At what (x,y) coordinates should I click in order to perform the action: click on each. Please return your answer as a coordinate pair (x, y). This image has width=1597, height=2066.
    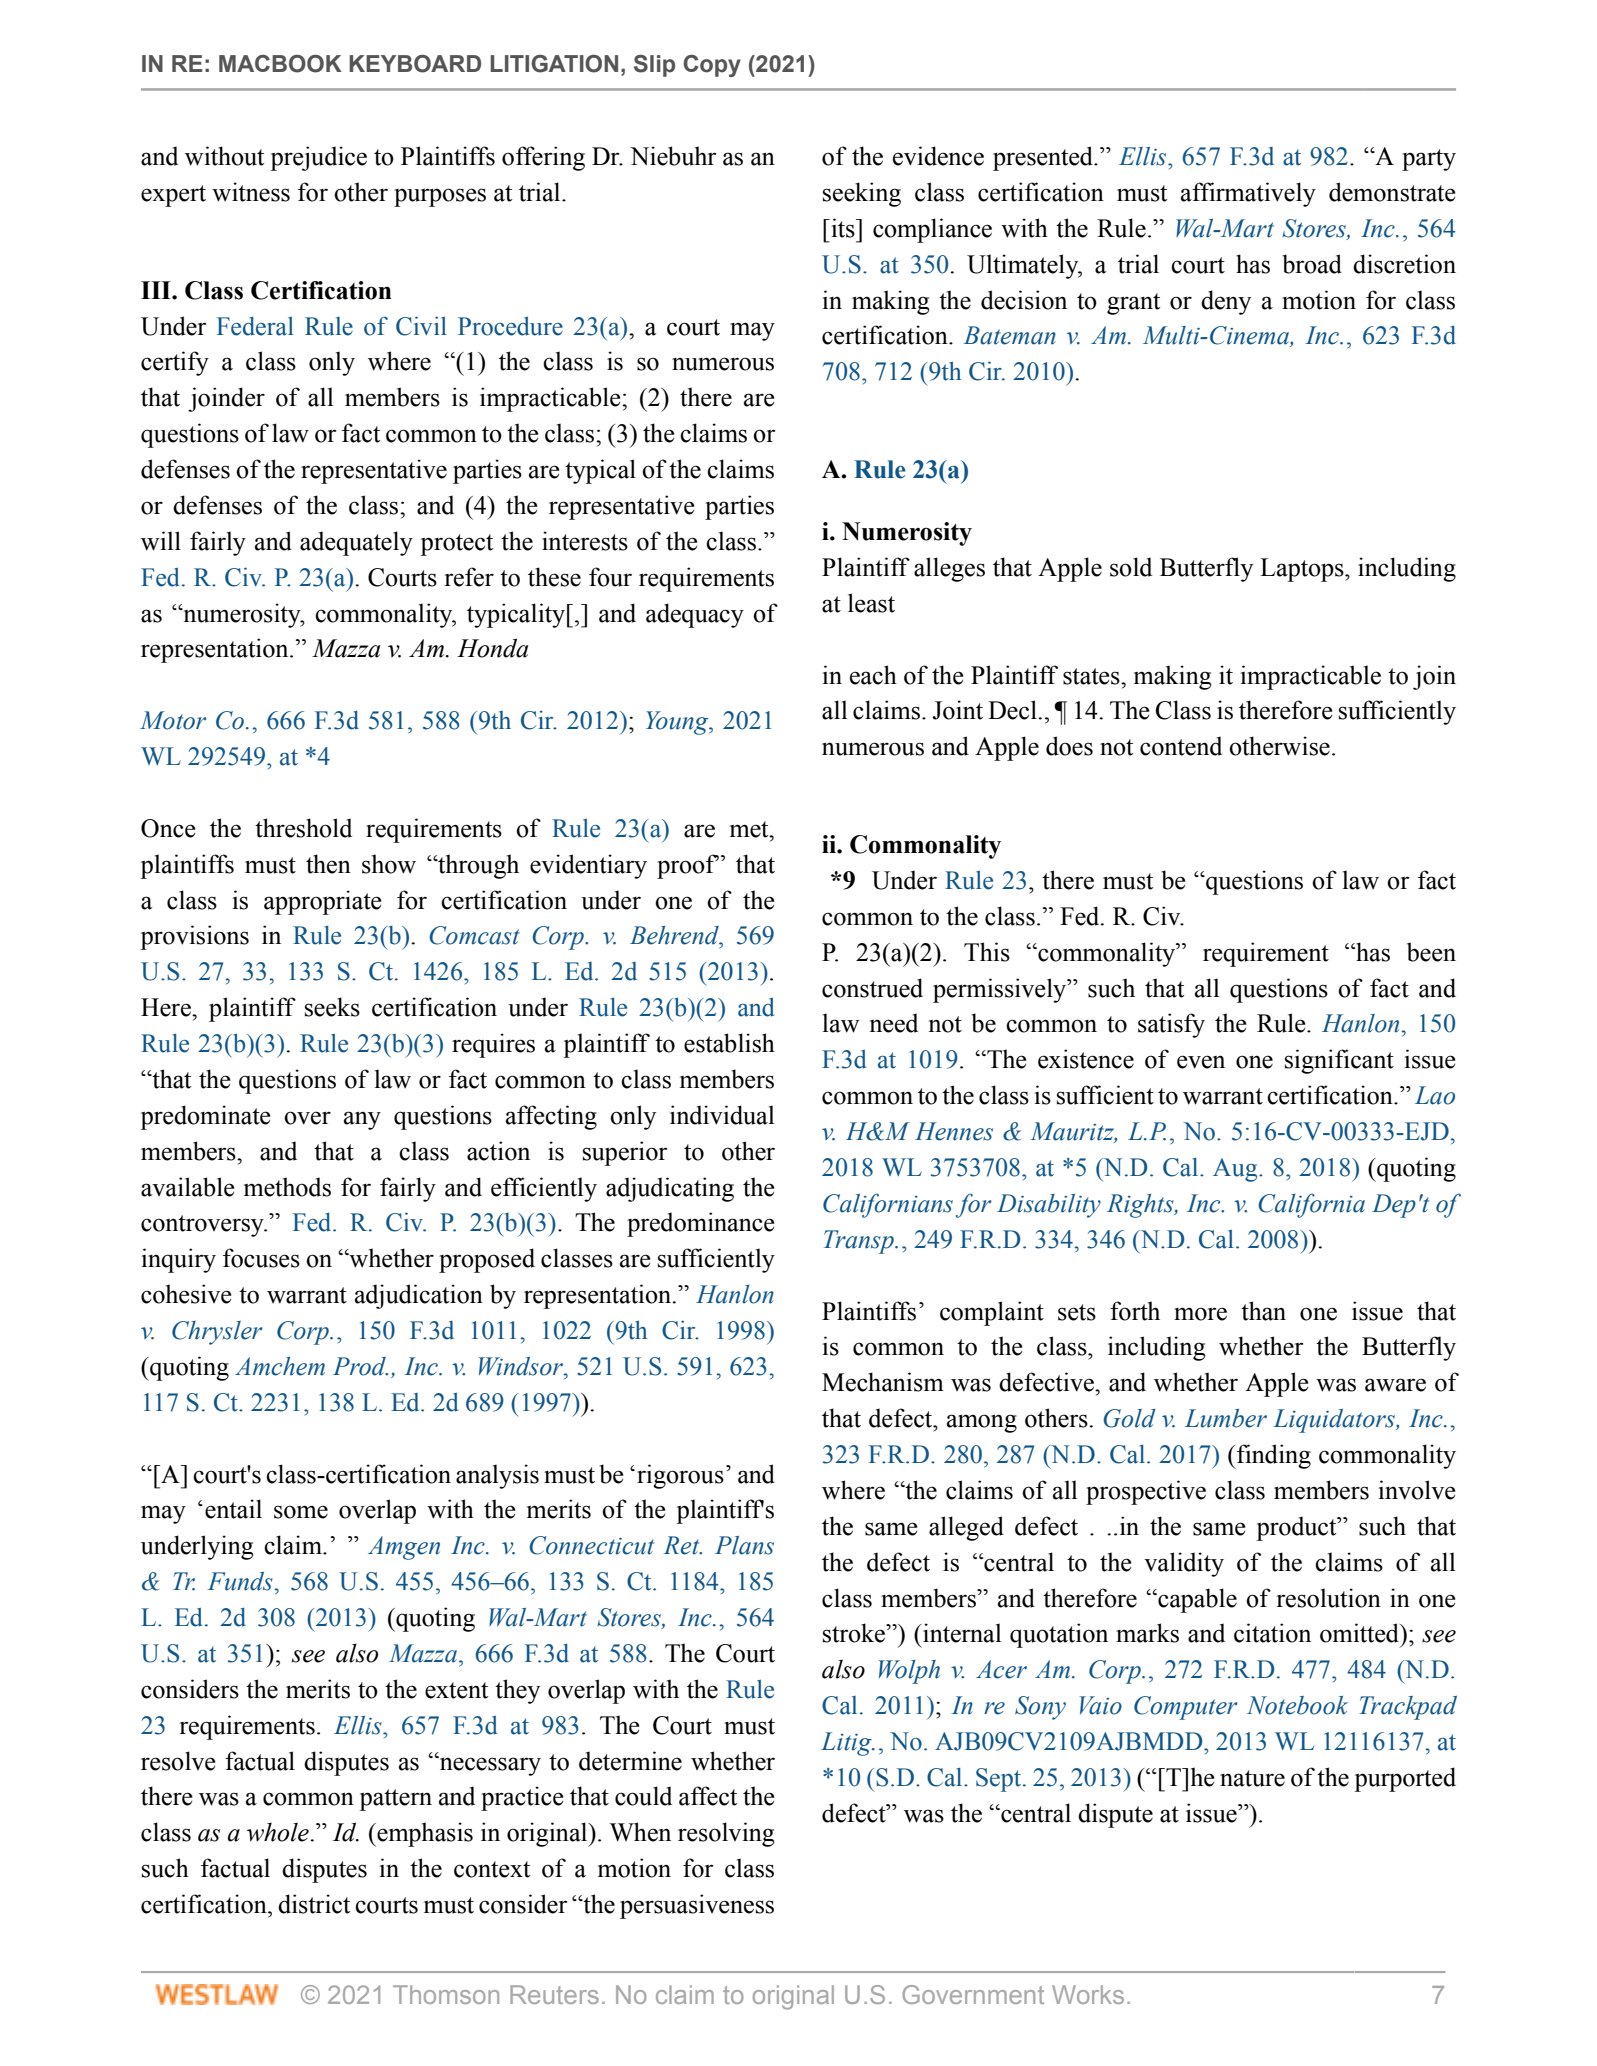
    Looking at the image, I should click on (873, 675).
